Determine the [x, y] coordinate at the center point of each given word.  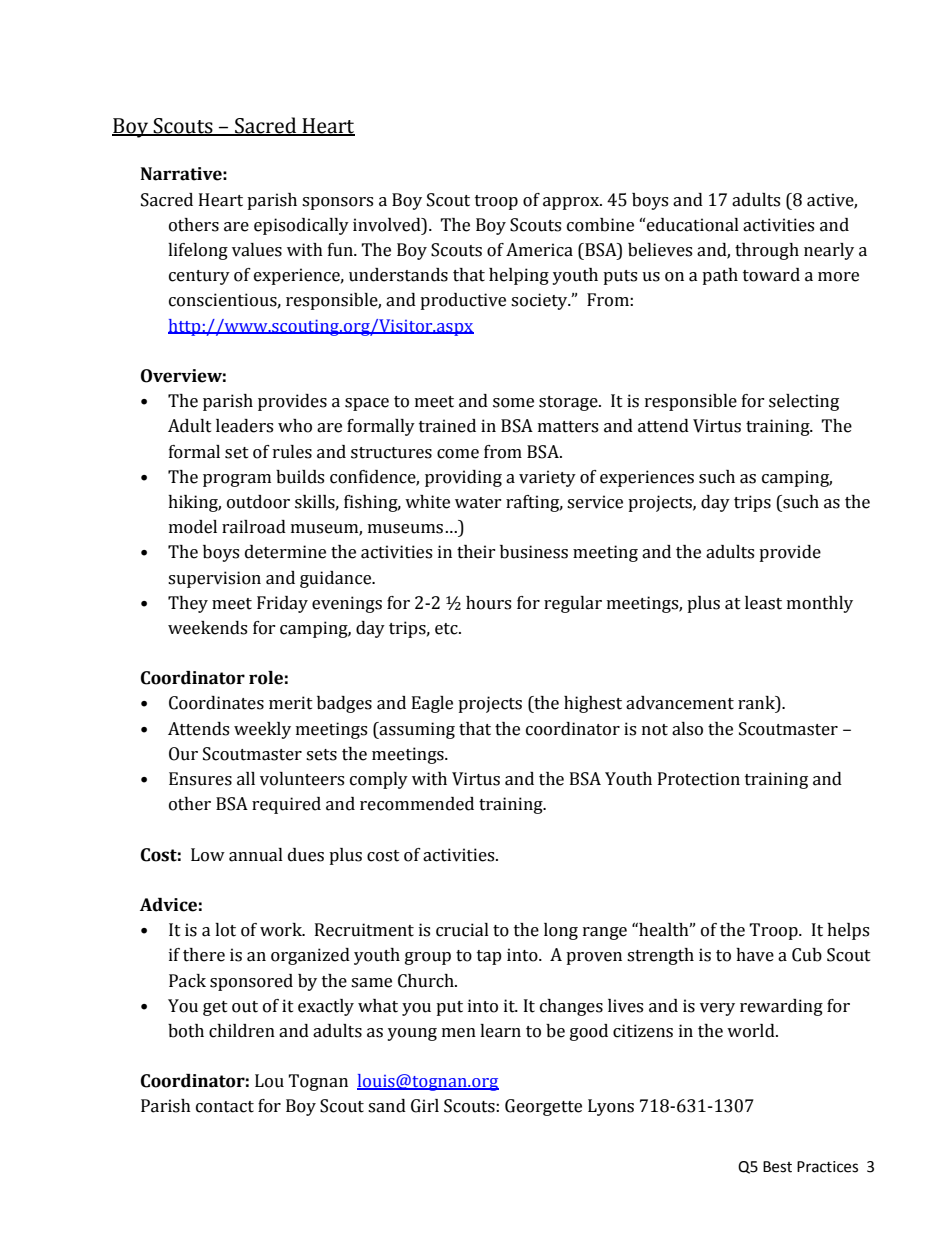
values [257, 250]
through [767, 251]
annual [256, 855]
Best [777, 1167]
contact [225, 1107]
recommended [417, 804]
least [763, 603]
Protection [699, 779]
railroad [254, 527]
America [539, 250]
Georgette [543, 1107]
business [534, 552]
